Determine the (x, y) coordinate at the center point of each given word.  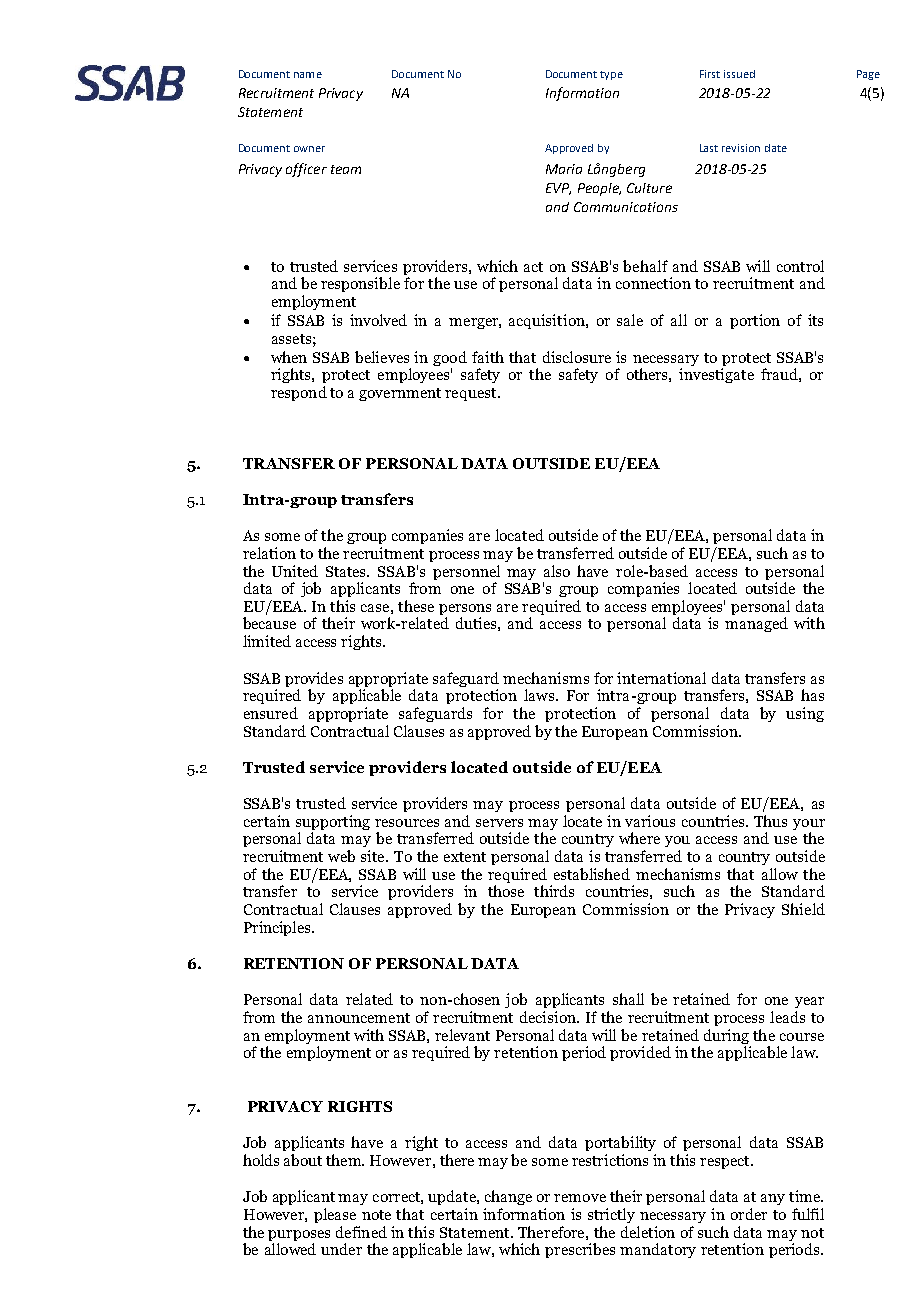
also (557, 571)
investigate (716, 375)
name (308, 75)
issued (739, 74)
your (809, 826)
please (335, 1215)
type (611, 75)
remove (580, 1198)
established (592, 874)
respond (299, 393)
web (341, 856)
